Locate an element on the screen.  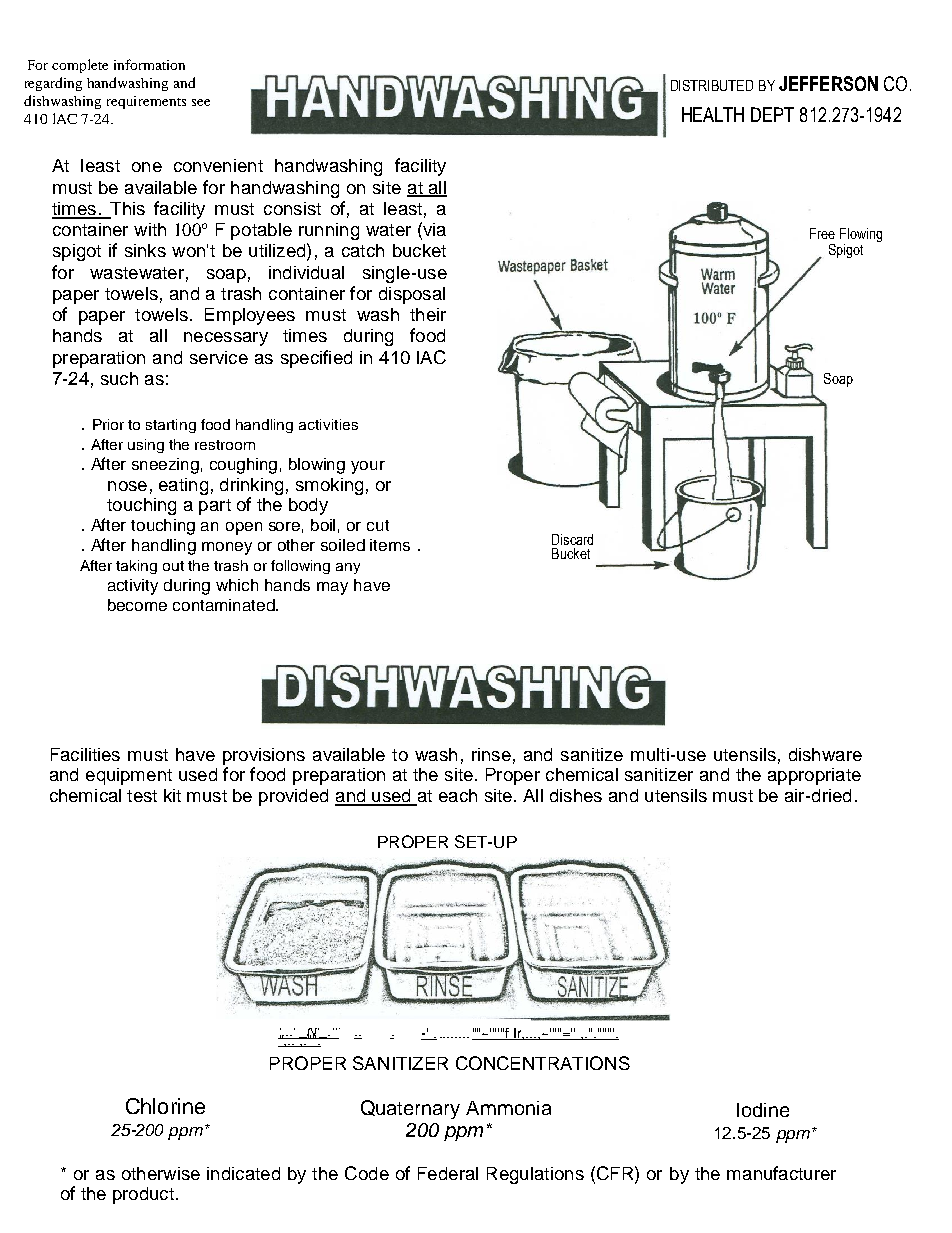
Federal is located at coordinates (448, 1173).
